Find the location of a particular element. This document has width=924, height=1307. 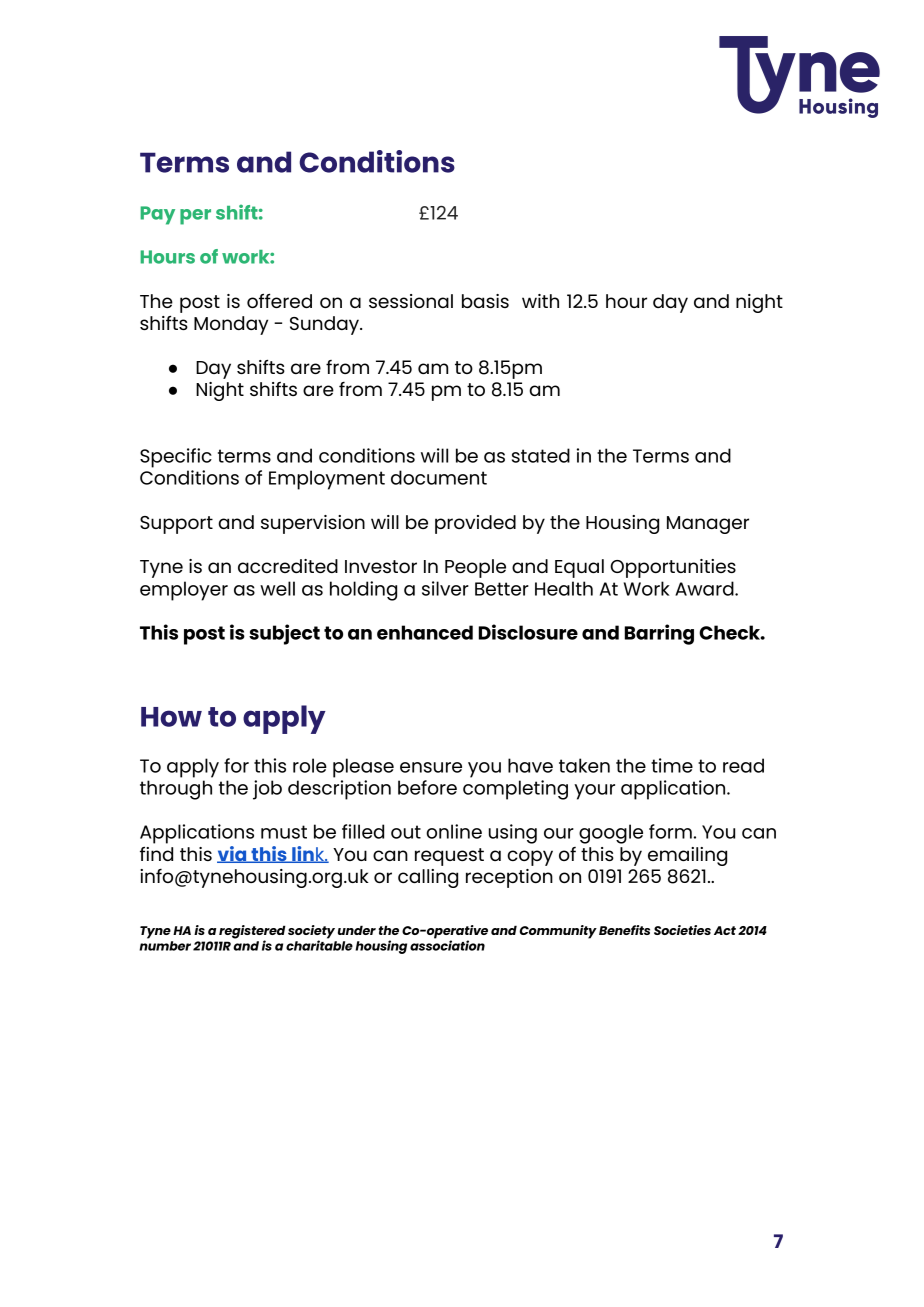

association is located at coordinates (447, 944).
